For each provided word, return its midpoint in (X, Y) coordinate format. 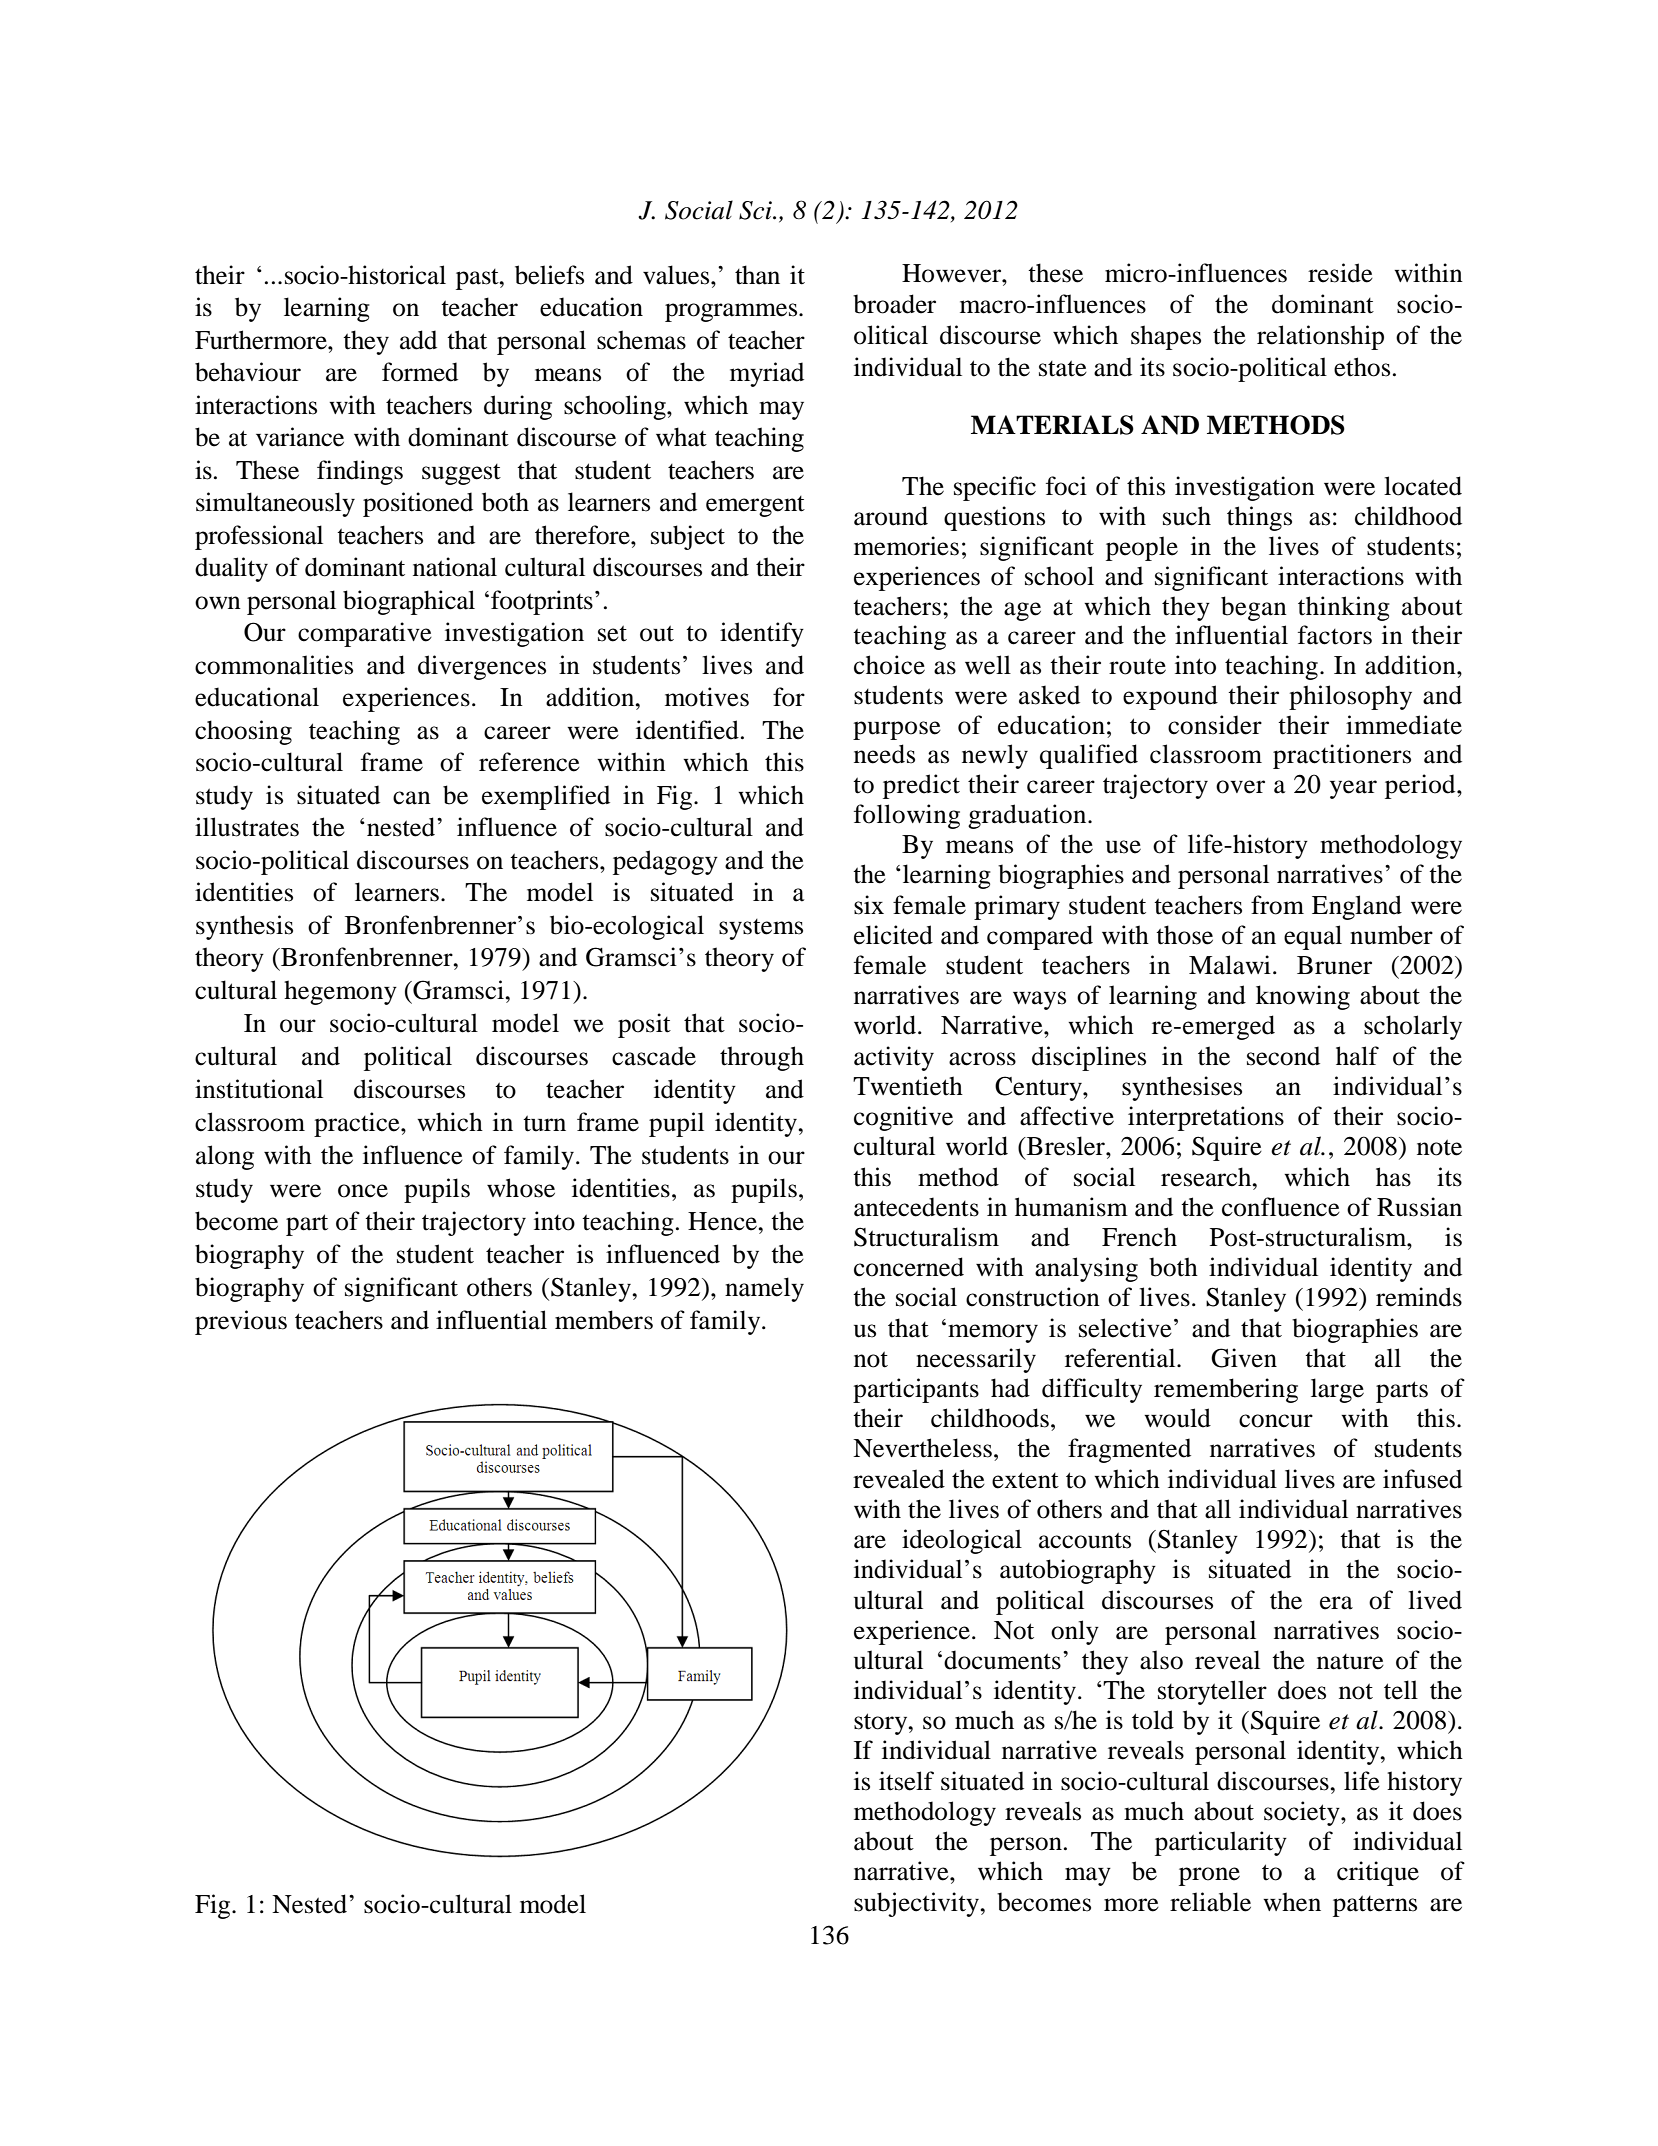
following (907, 816)
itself (906, 1781)
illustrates (247, 827)
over (1240, 787)
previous (241, 1322)
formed (420, 372)
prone (1209, 1876)
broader (894, 304)
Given (1244, 1358)
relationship (1320, 337)
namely (764, 1289)
